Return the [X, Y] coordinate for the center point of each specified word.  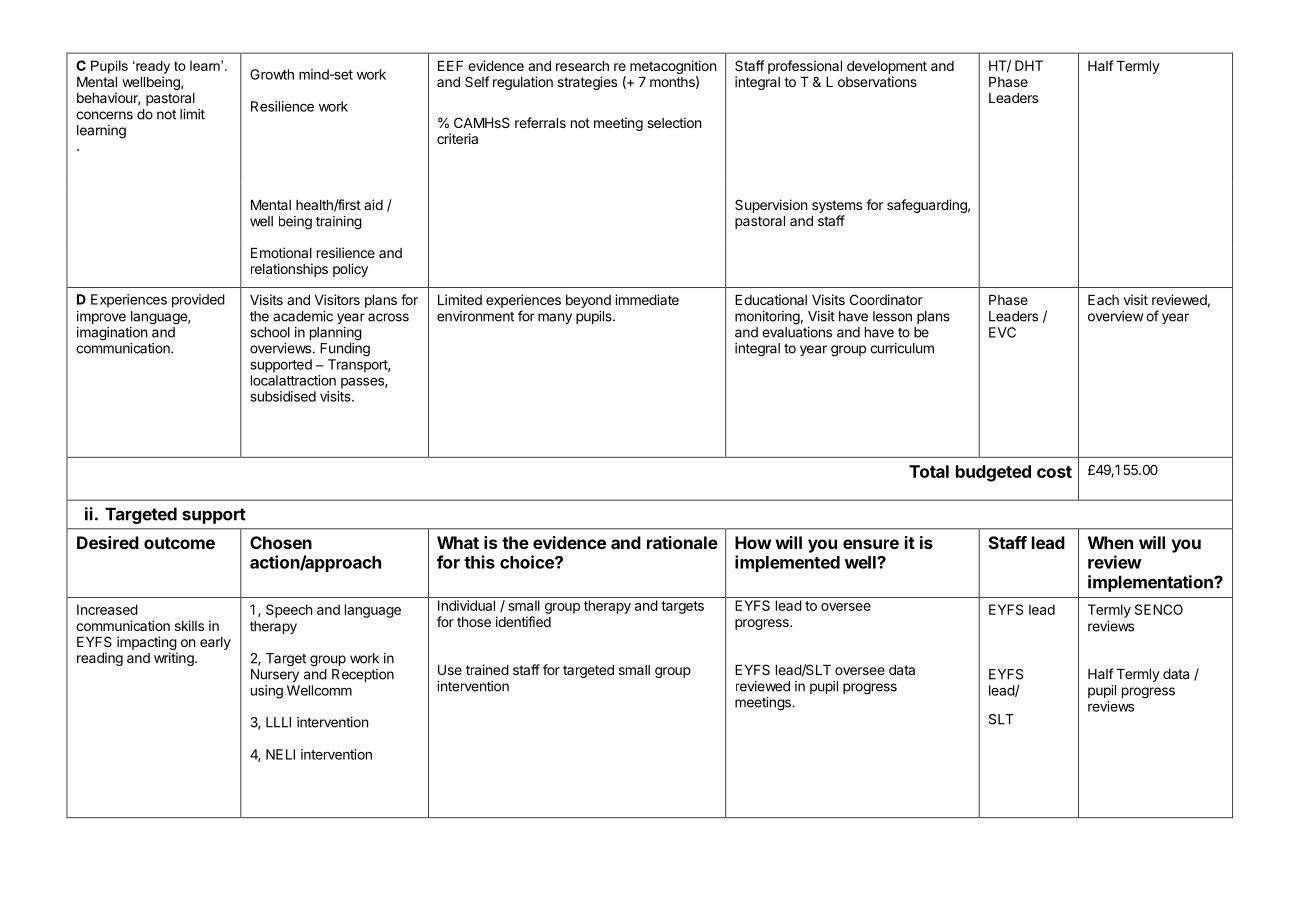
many [555, 318]
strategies [587, 83]
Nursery [275, 675]
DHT [1029, 65]
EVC [1002, 332]
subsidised [283, 396]
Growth [272, 74]
